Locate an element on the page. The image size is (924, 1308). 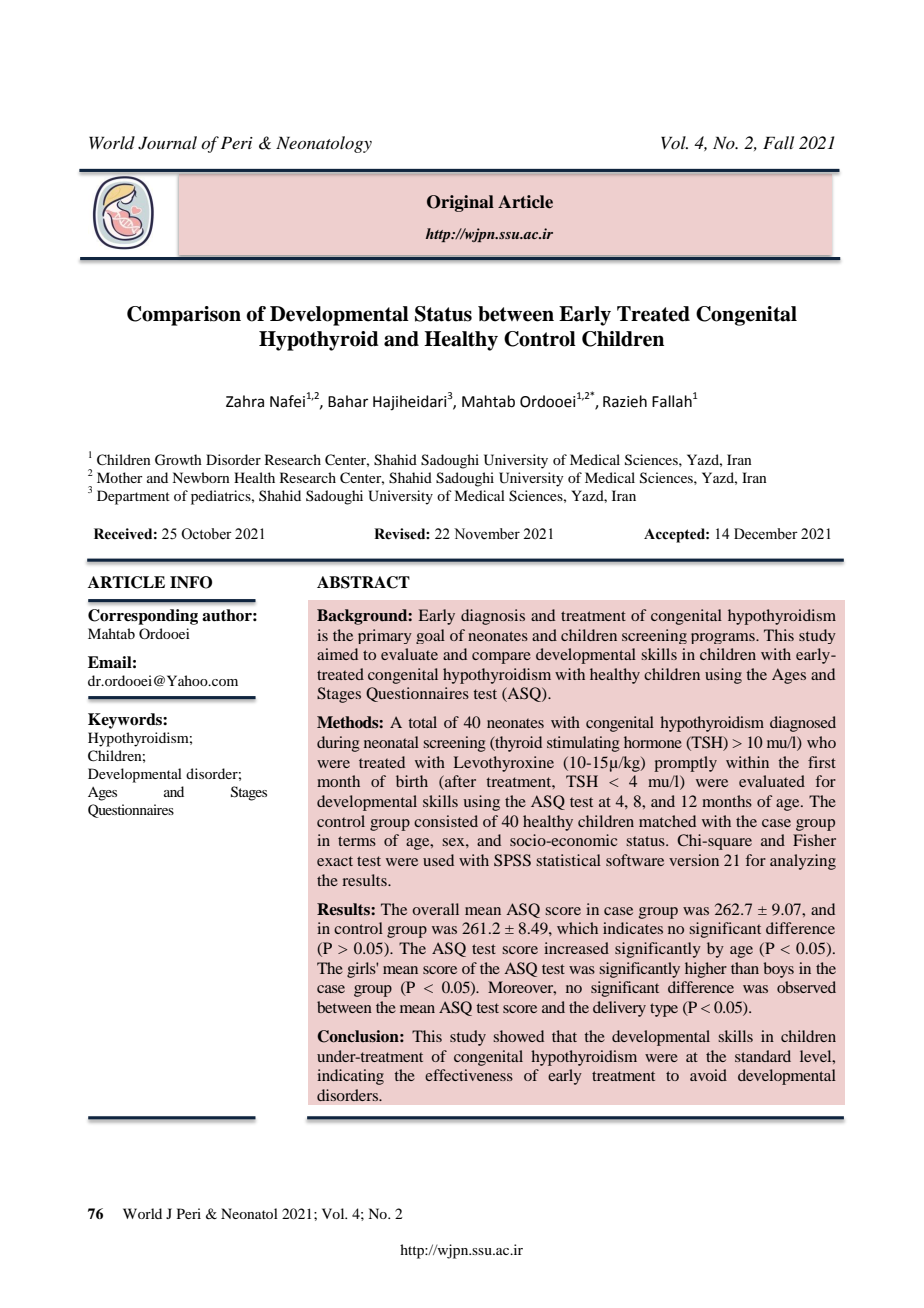
diagnosis is located at coordinates (493, 617).
